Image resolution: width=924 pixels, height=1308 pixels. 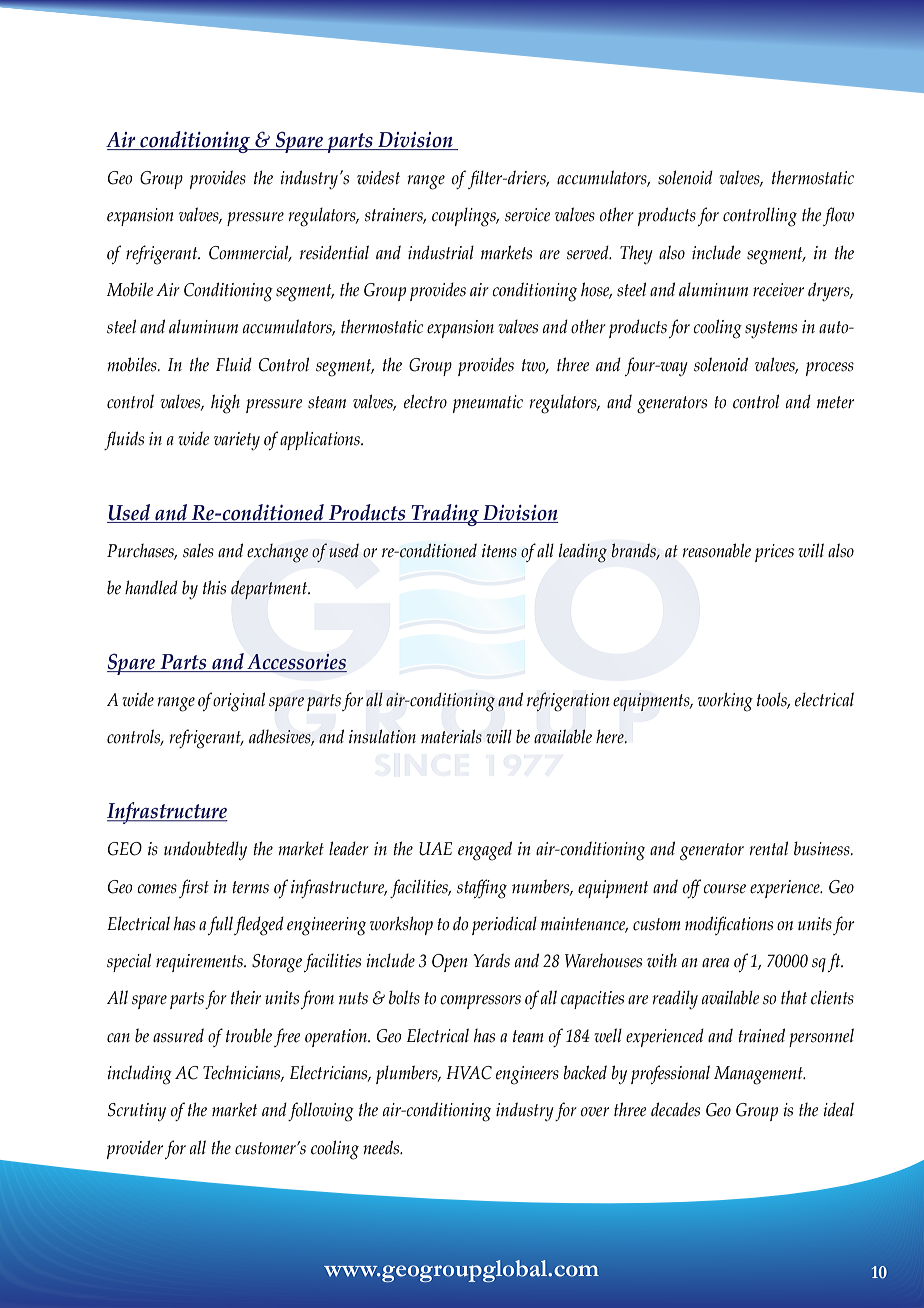 I want to click on Management, so click(x=759, y=1075).
